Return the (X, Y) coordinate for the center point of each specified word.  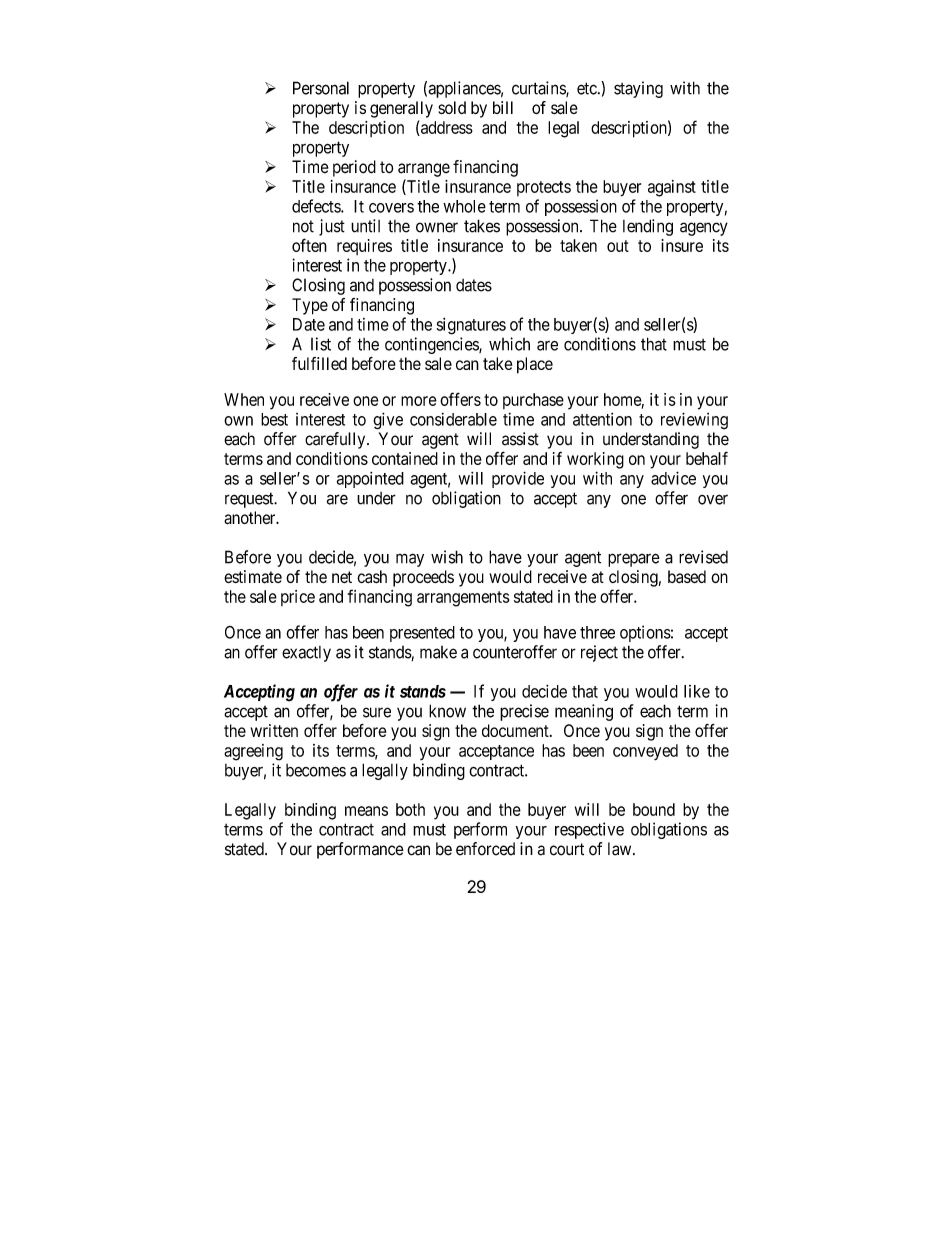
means (366, 811)
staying (638, 89)
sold (452, 107)
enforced (485, 849)
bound (654, 809)
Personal (321, 88)
